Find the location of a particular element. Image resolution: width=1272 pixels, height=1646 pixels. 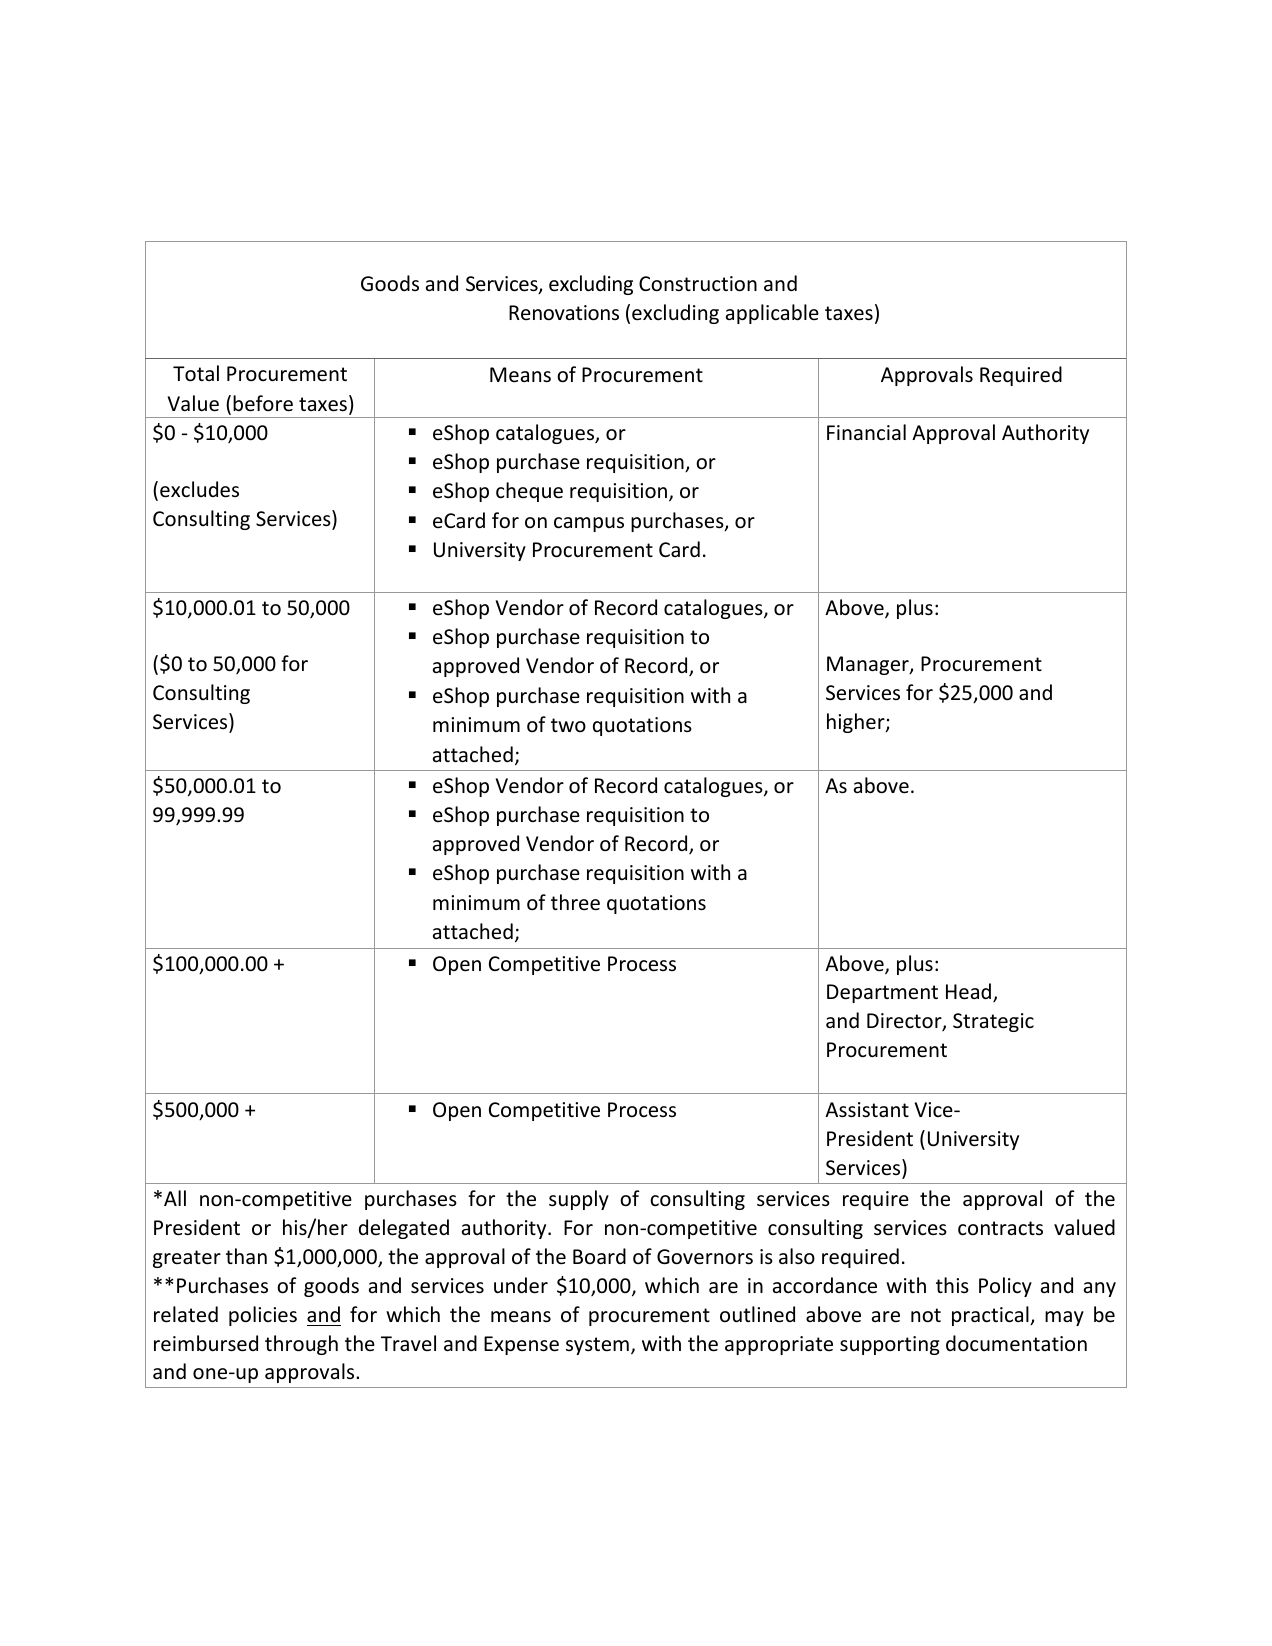

system is located at coordinates (597, 1346).
